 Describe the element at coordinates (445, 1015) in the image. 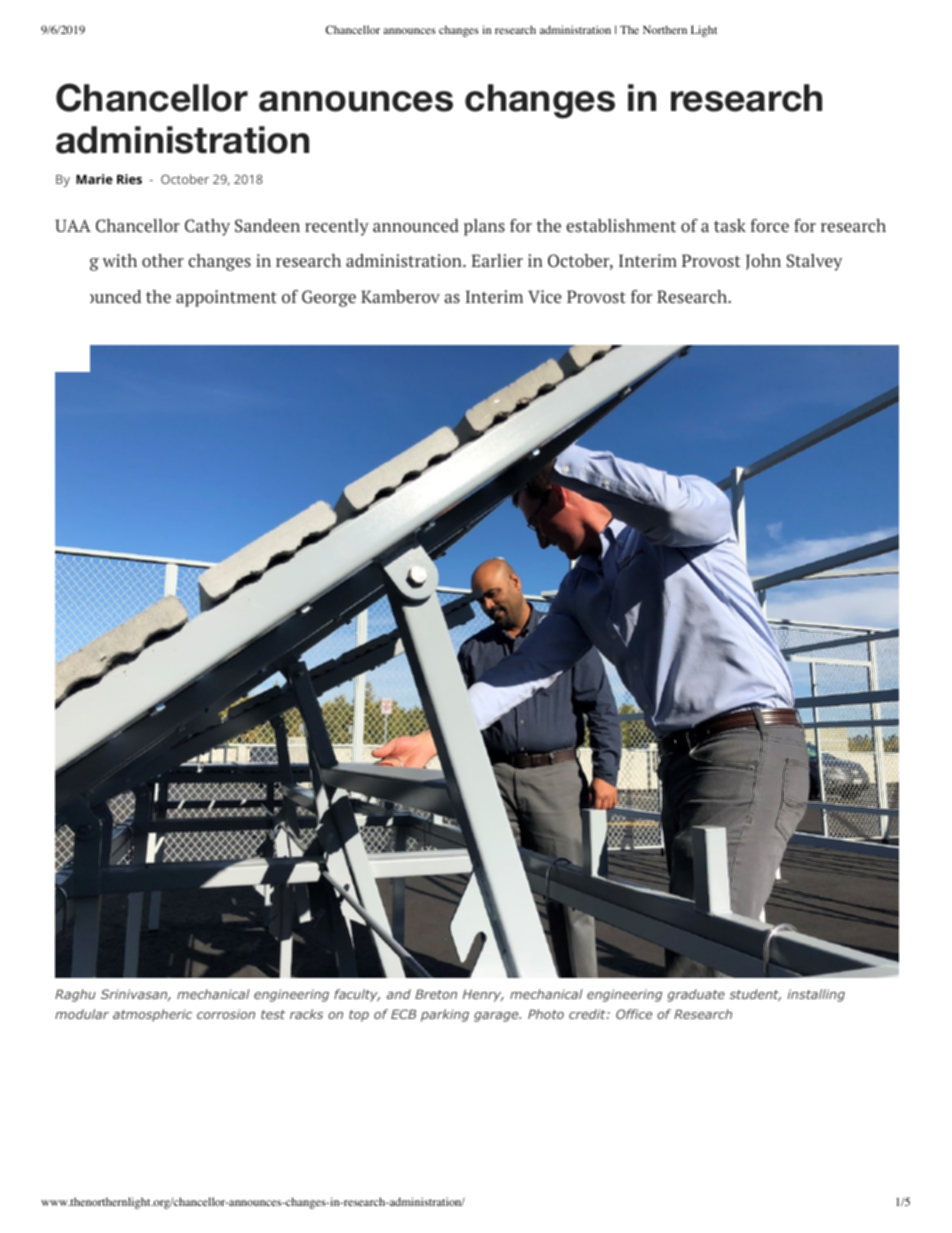

I see `parking` at that location.
